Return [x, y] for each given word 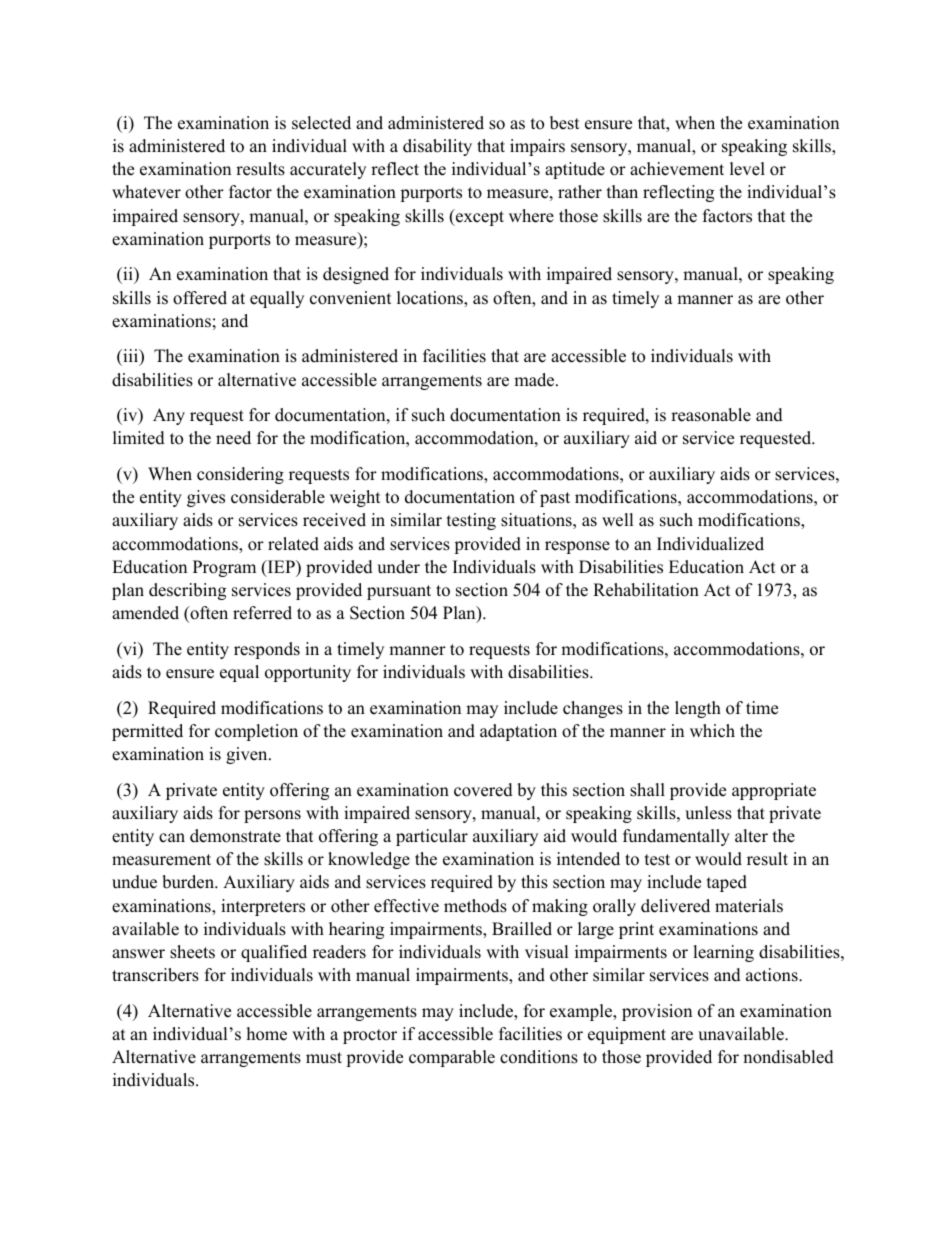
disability [437, 147]
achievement [677, 169]
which [712, 731]
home [267, 1034]
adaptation [518, 732]
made [535, 380]
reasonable [711, 415]
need [233, 438]
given [248, 755]
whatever [146, 192]
